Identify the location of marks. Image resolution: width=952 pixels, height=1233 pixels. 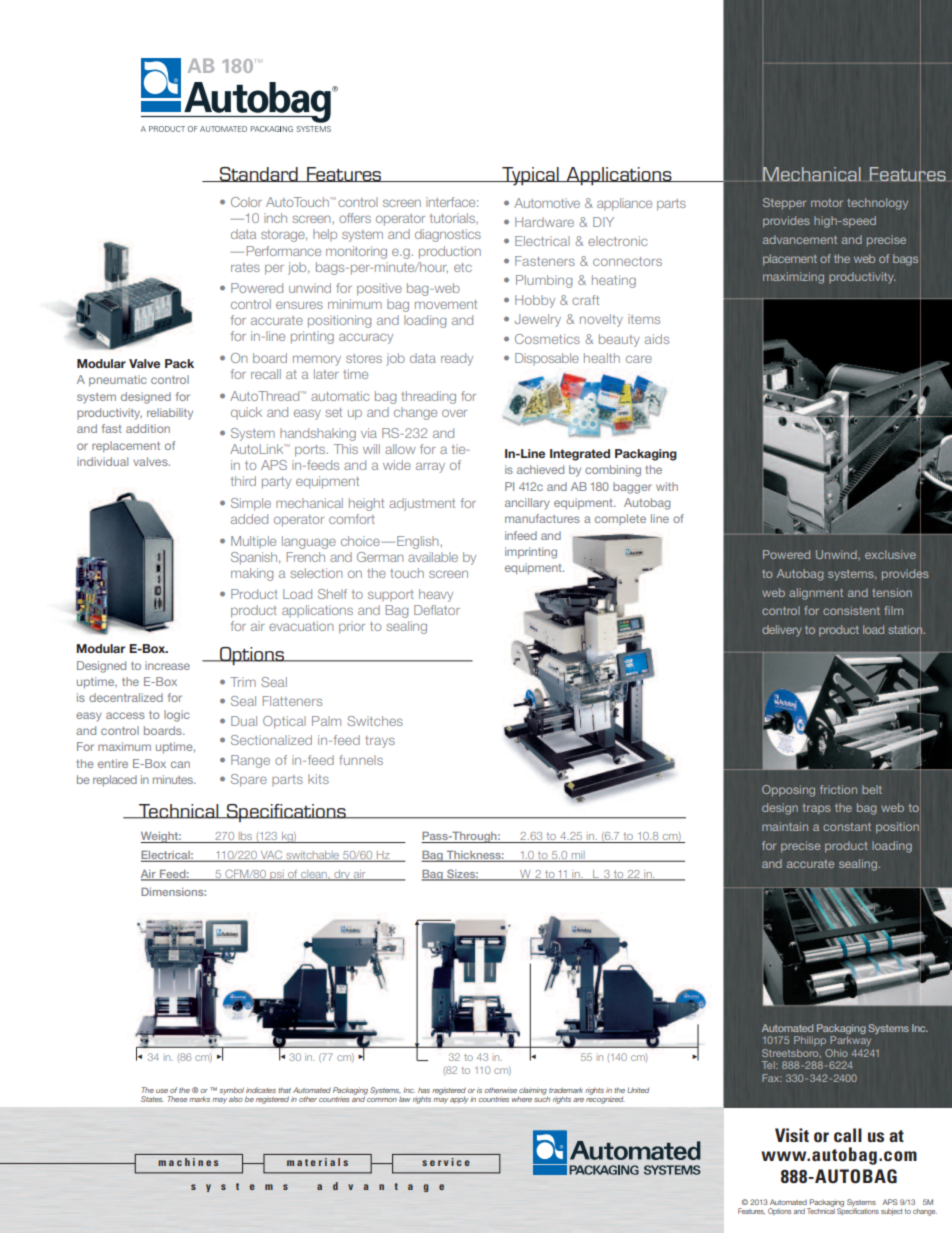
(199, 1099).
